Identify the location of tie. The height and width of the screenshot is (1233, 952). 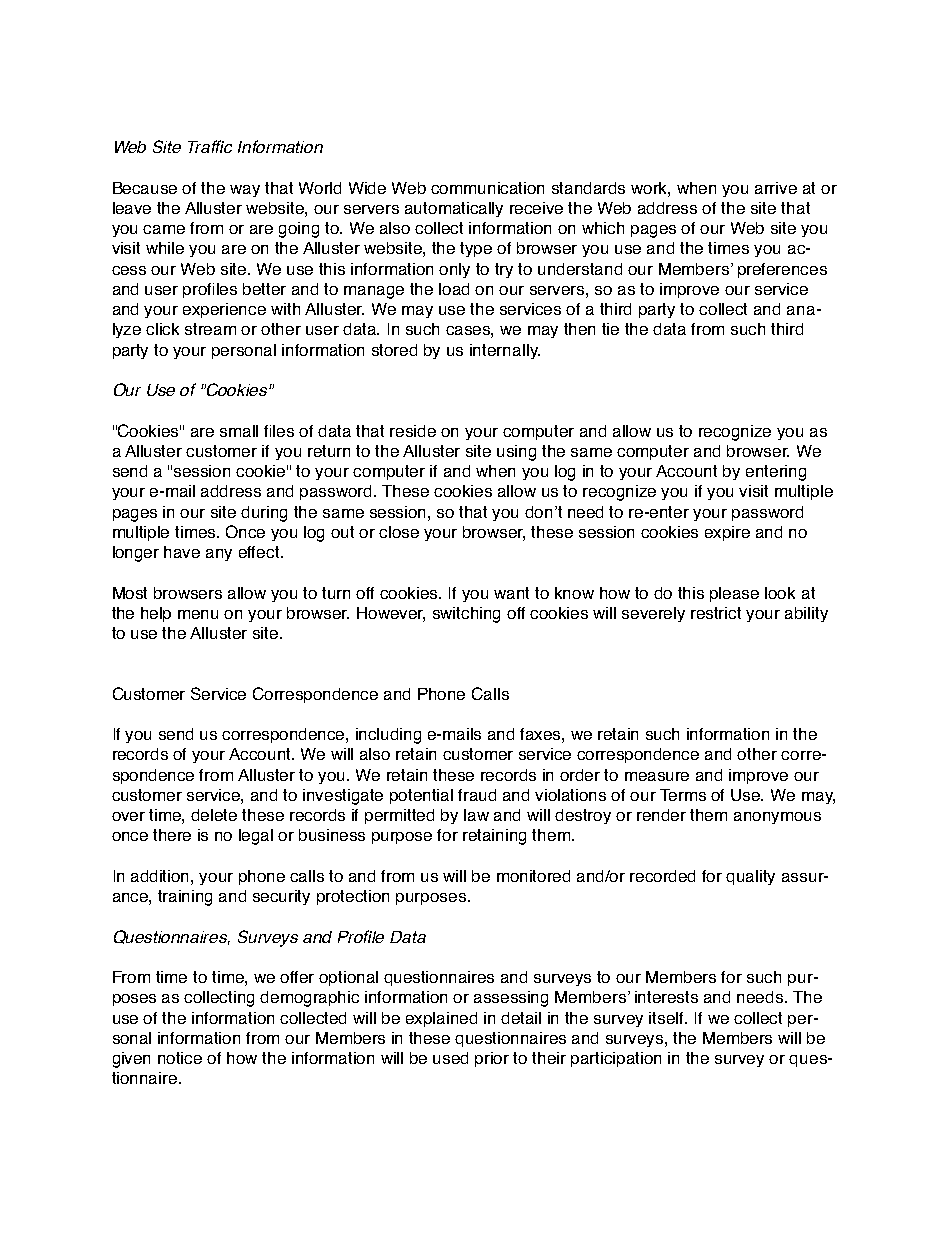
(610, 329).
